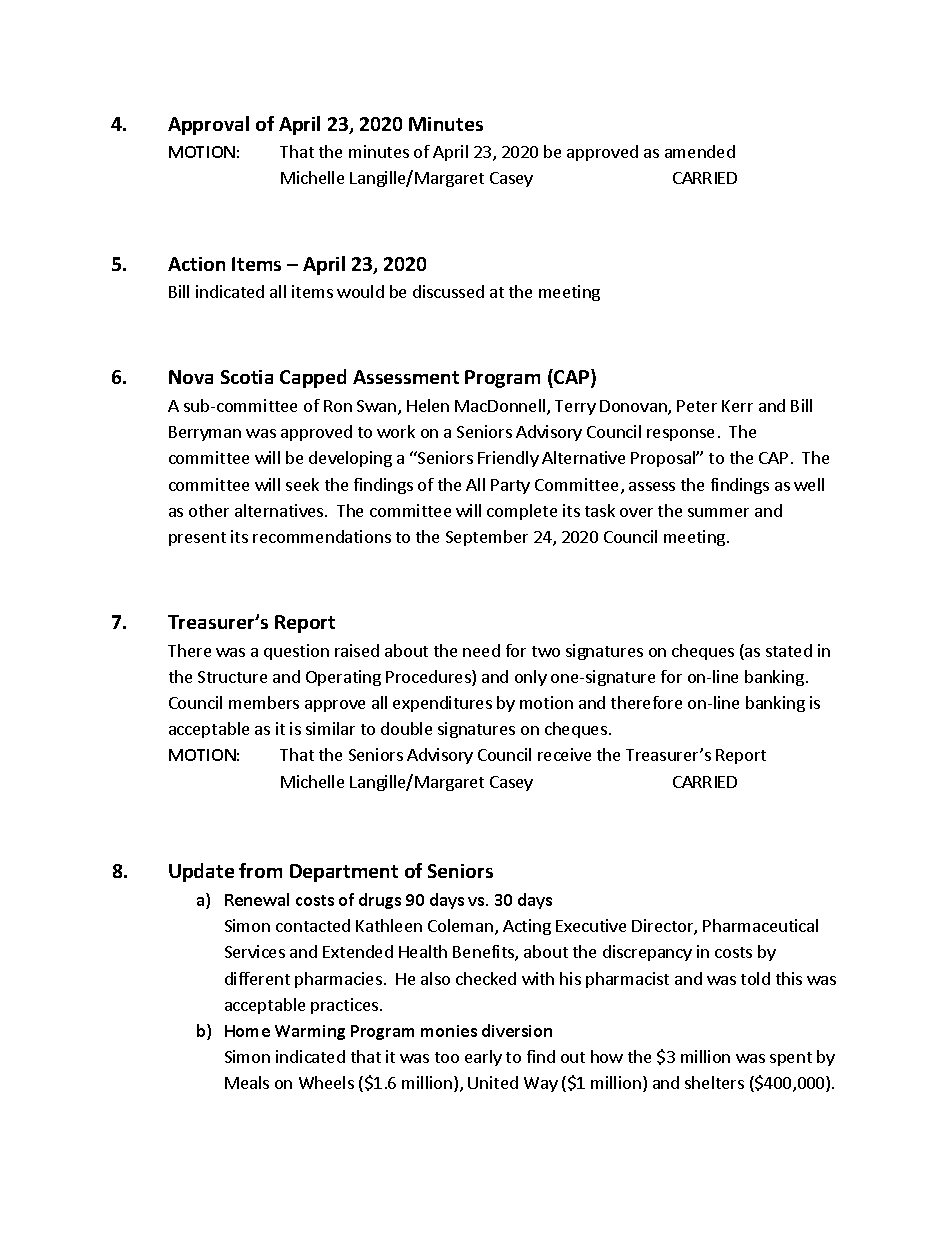 The width and height of the screenshot is (952, 1233). I want to click on Home, so click(247, 1031).
